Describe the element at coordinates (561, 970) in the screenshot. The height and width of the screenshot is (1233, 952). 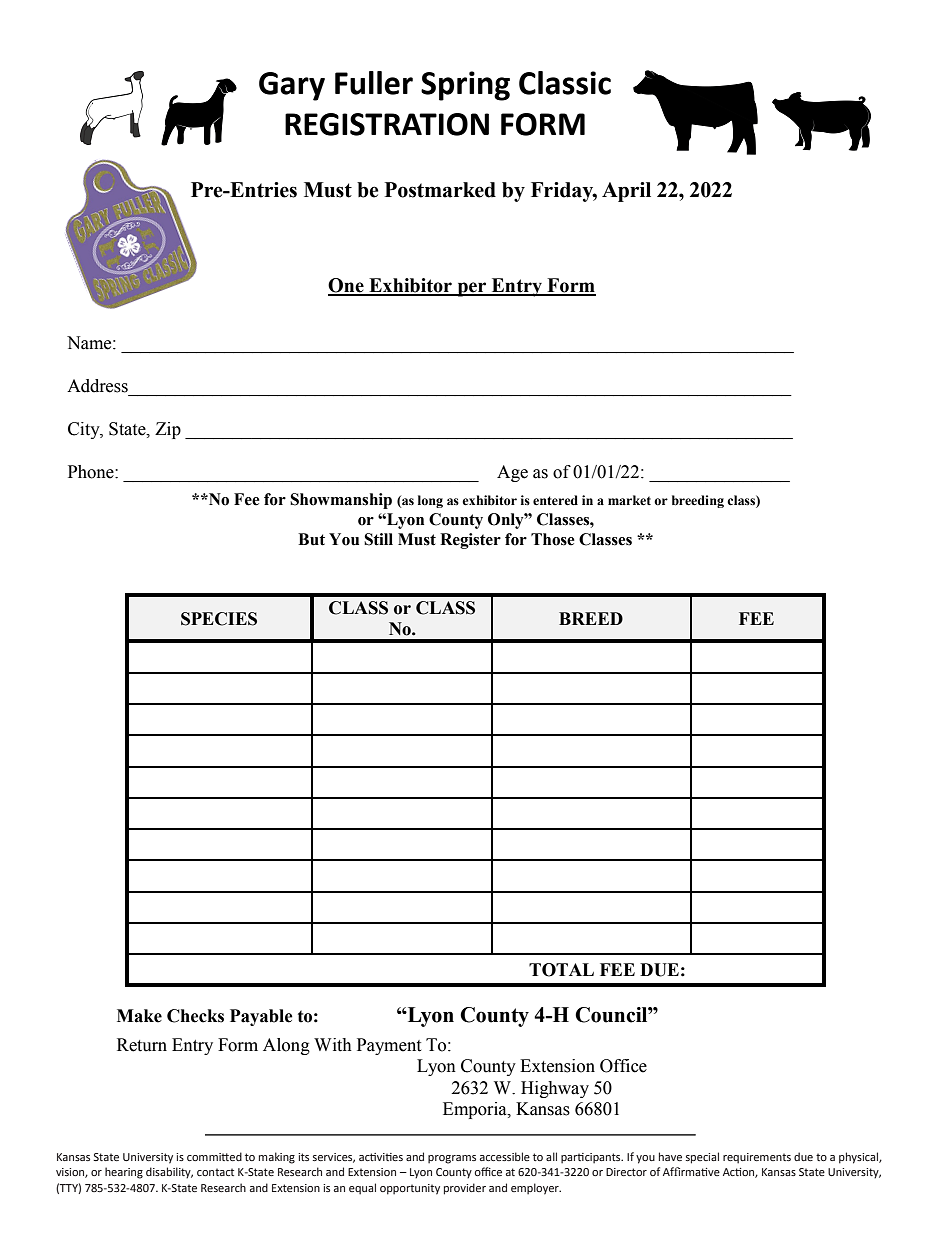
I see `TOTAL` at that location.
